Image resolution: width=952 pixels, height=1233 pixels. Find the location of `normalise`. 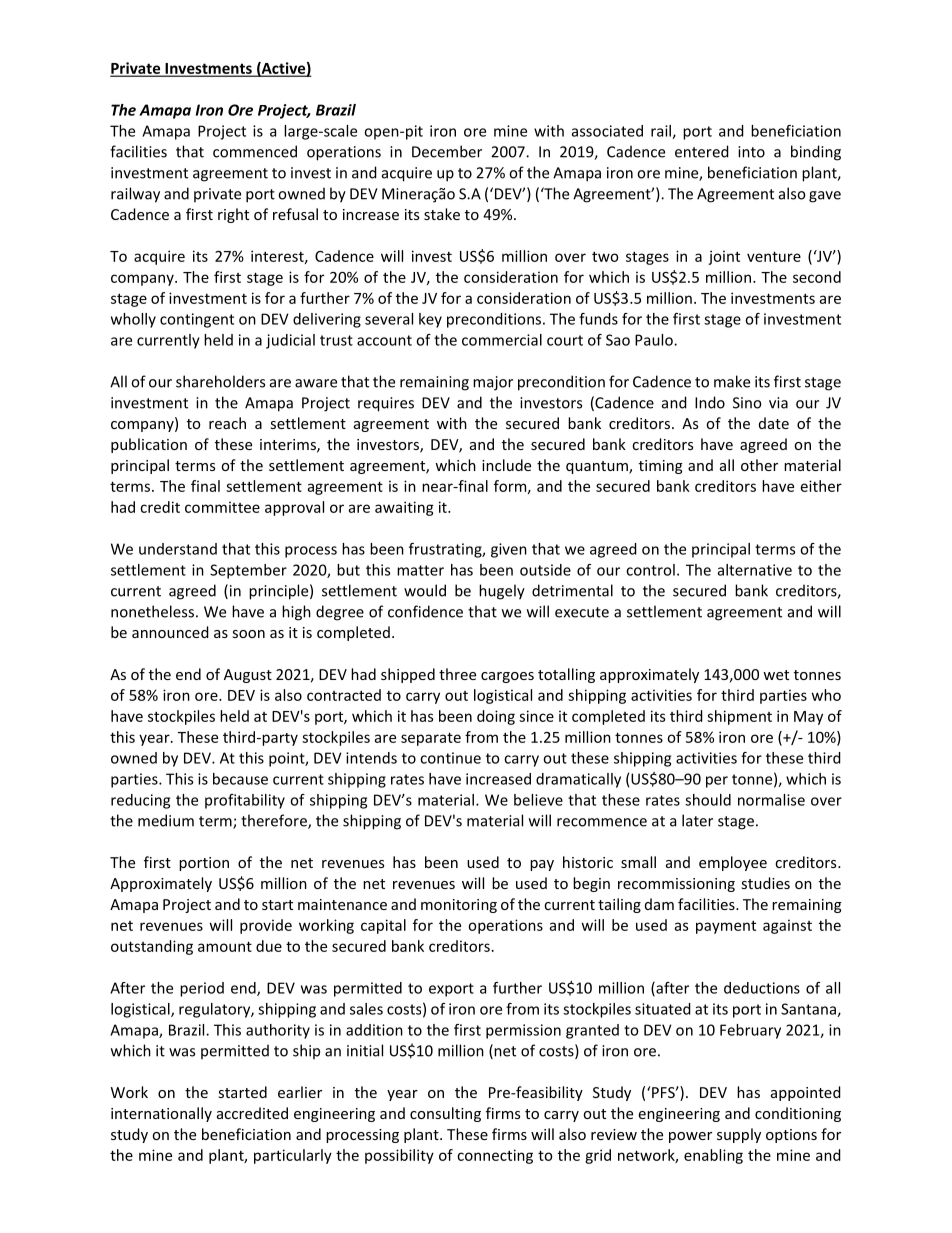

normalise is located at coordinates (771, 800).
